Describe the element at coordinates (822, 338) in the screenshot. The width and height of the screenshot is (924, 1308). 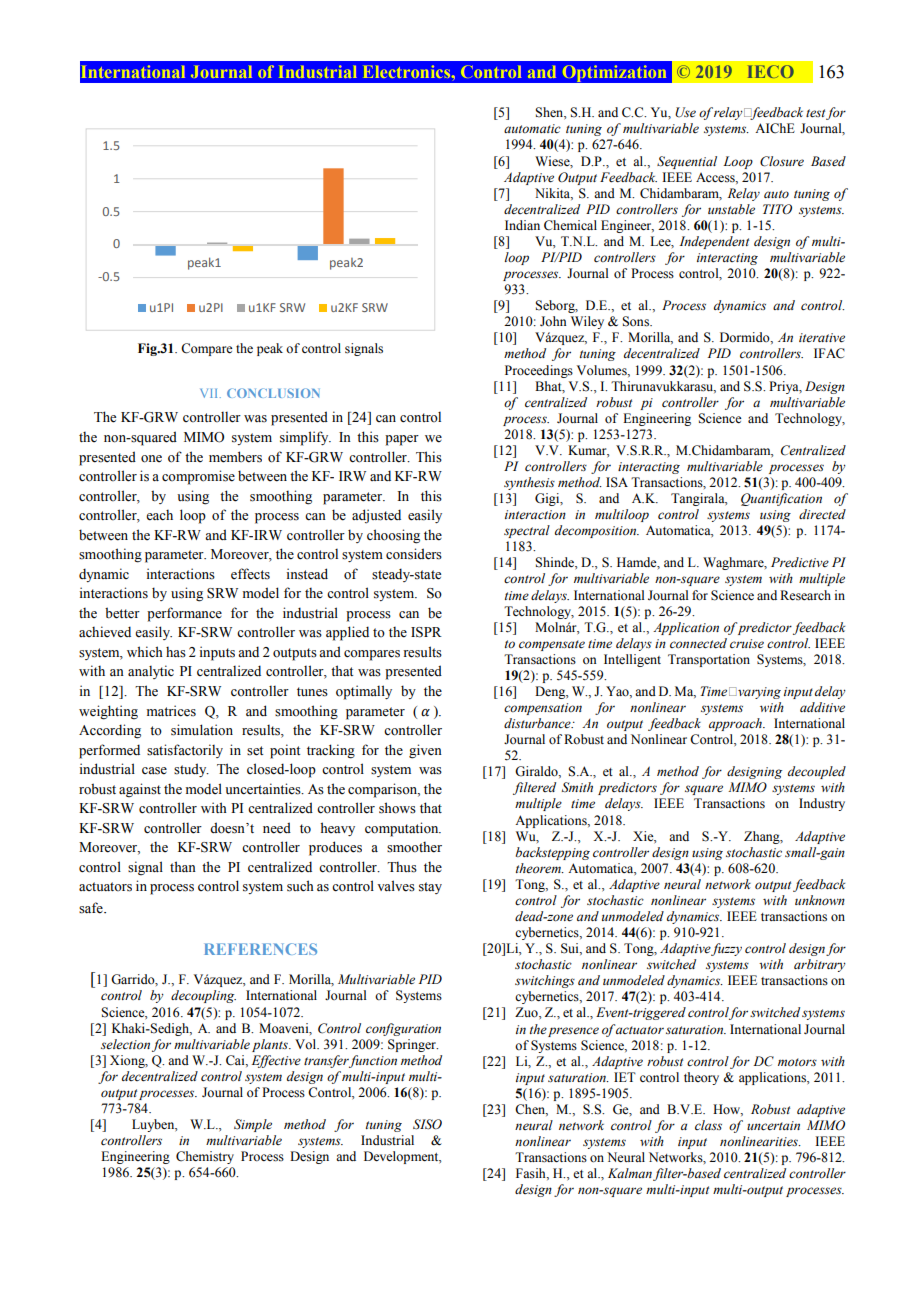
I see `iterative` at that location.
